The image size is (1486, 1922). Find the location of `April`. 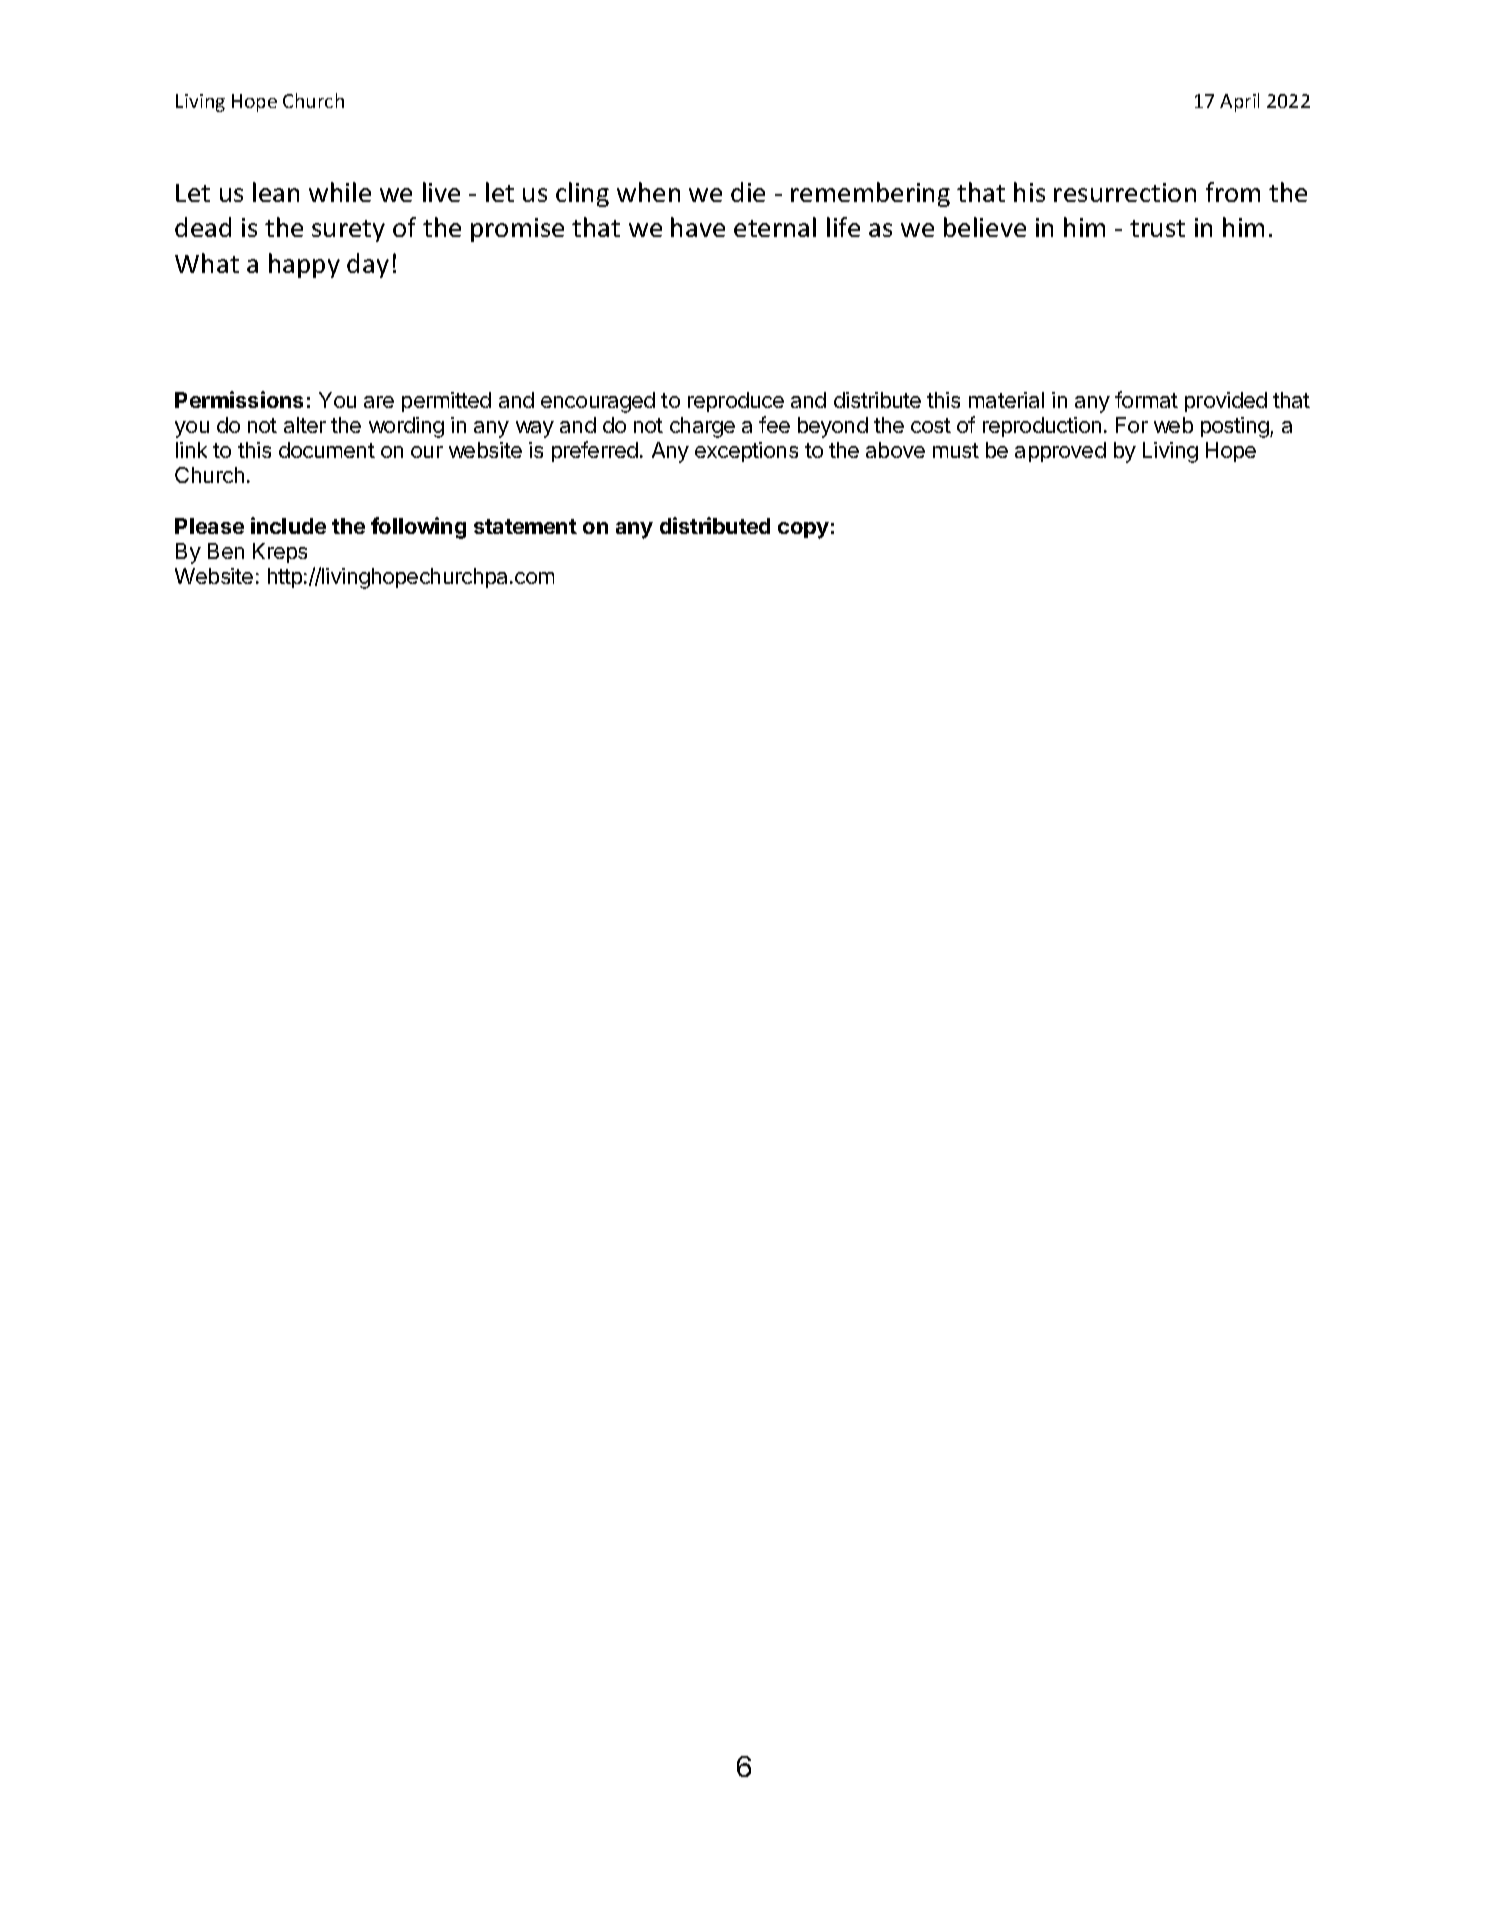

April is located at coordinates (1239, 102).
